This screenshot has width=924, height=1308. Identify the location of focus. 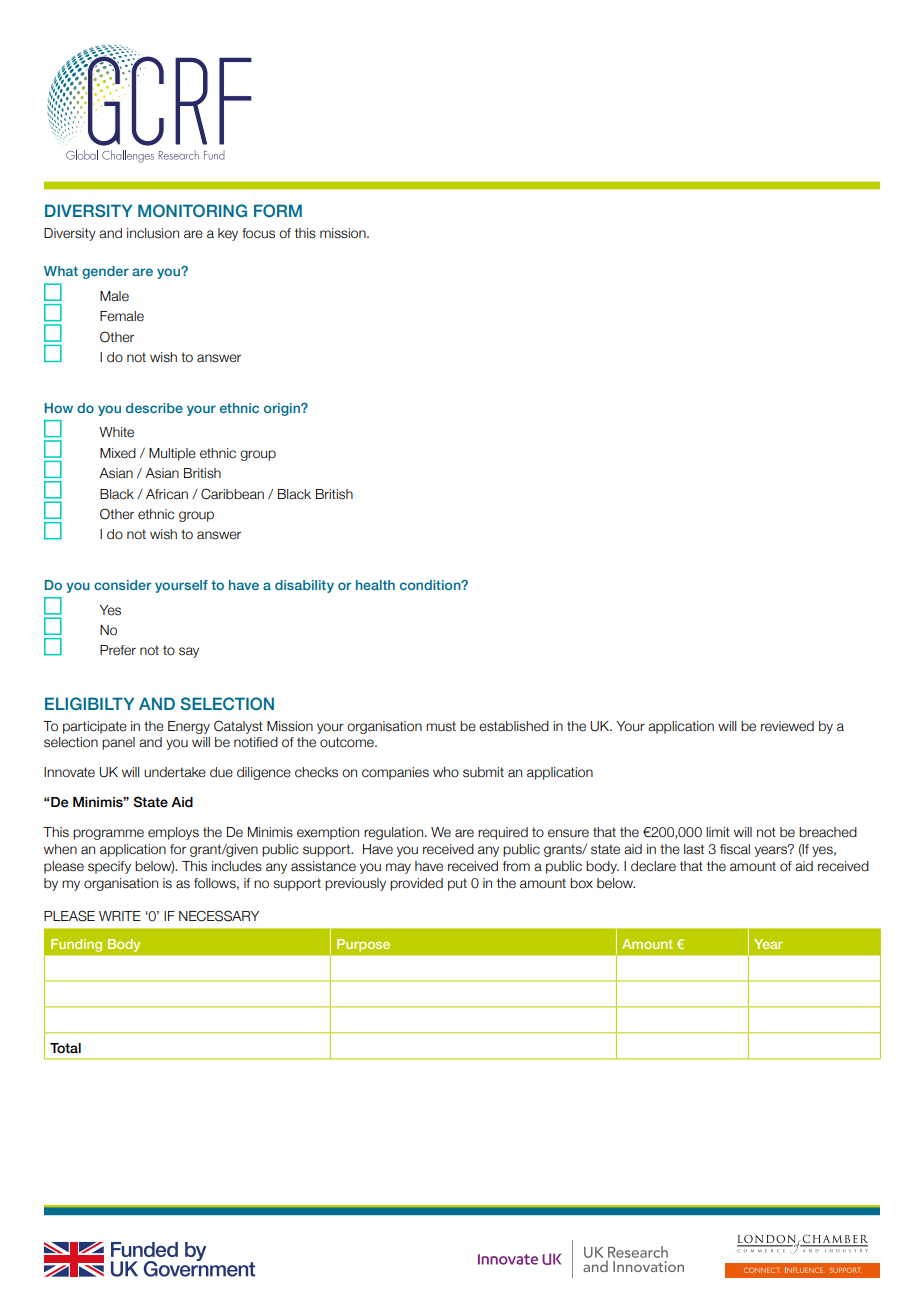
(258, 233).
